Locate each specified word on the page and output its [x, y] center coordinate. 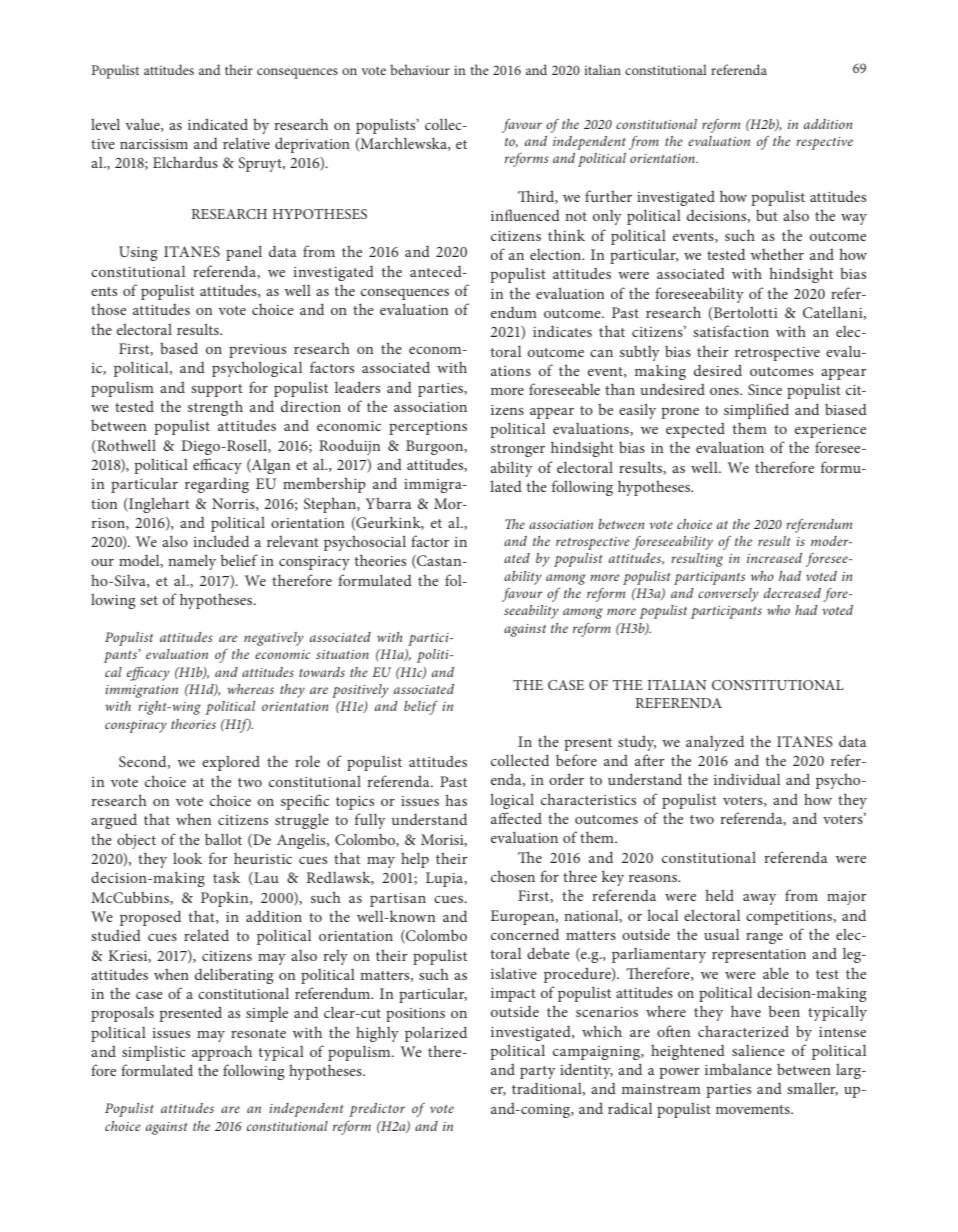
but [767, 215]
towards [322, 672]
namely [192, 562]
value [143, 125]
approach [222, 1053]
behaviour [420, 69]
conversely [728, 595]
